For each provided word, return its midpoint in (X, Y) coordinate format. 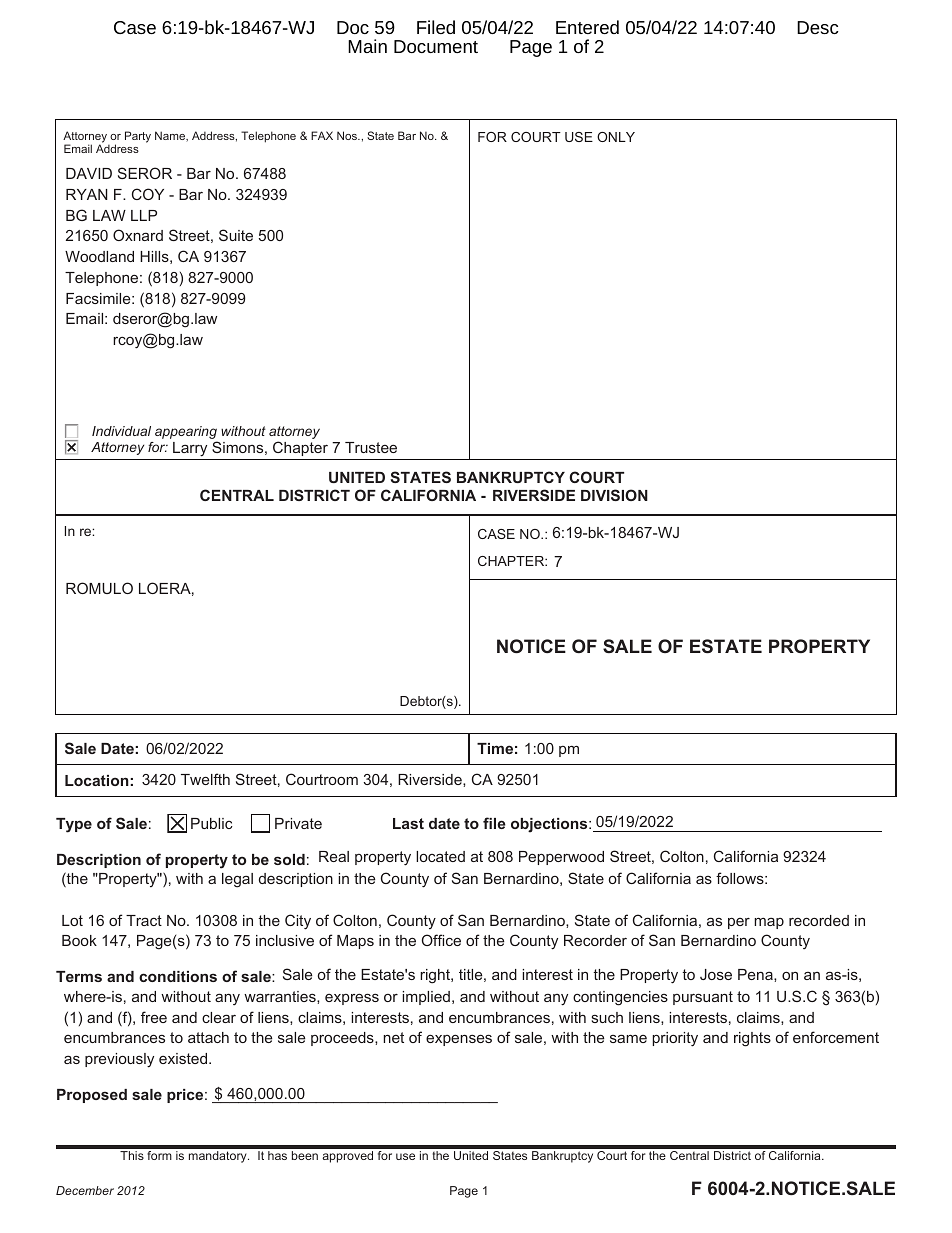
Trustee (371, 447)
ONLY (616, 137)
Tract (144, 920)
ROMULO (99, 588)
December (85, 1190)
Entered (587, 27)
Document (436, 46)
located (440, 856)
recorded (819, 920)
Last (408, 823)
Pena (756, 974)
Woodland (99, 256)
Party (138, 137)
